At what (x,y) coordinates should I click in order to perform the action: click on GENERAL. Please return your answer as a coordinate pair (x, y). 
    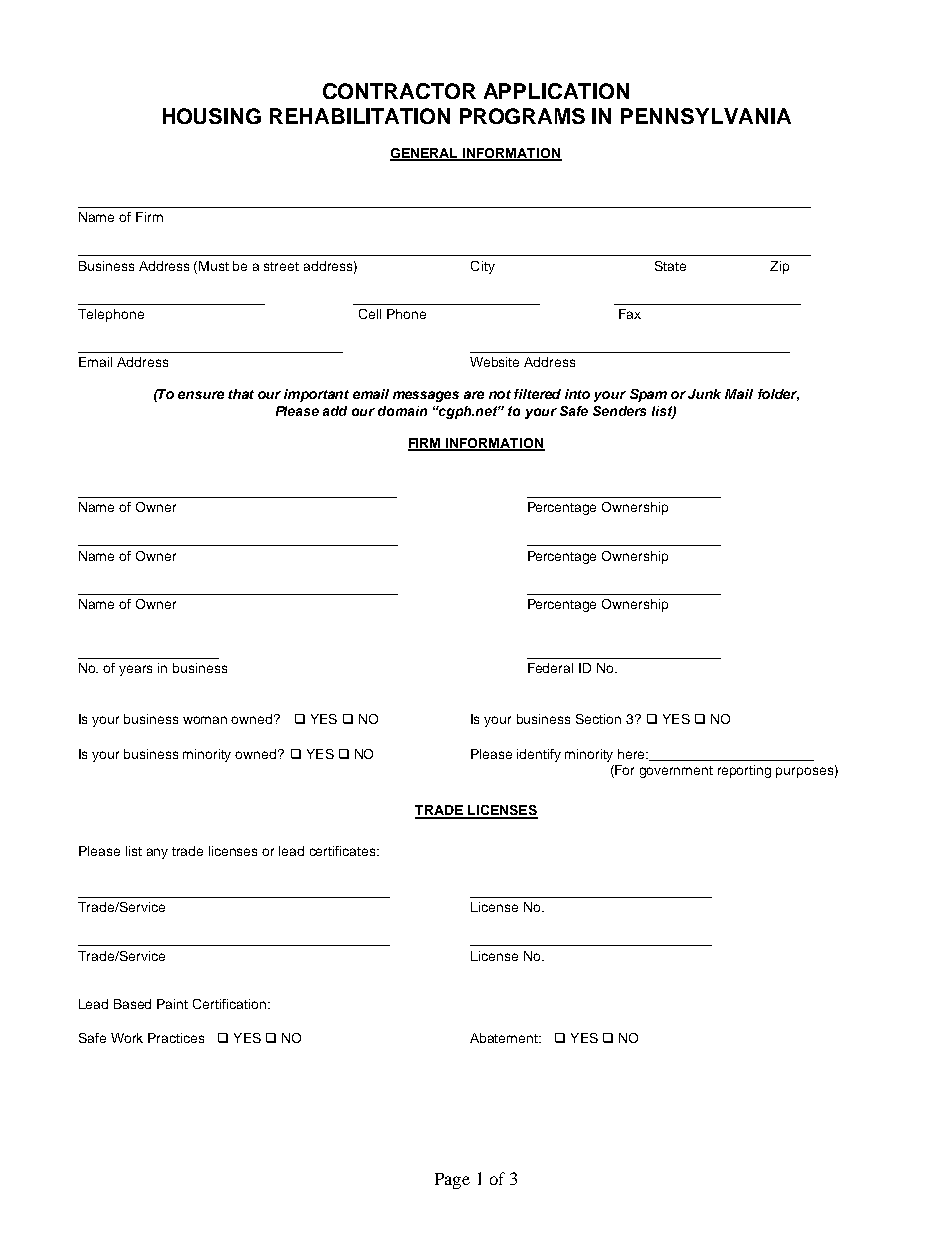
    Looking at the image, I should click on (425, 154).
